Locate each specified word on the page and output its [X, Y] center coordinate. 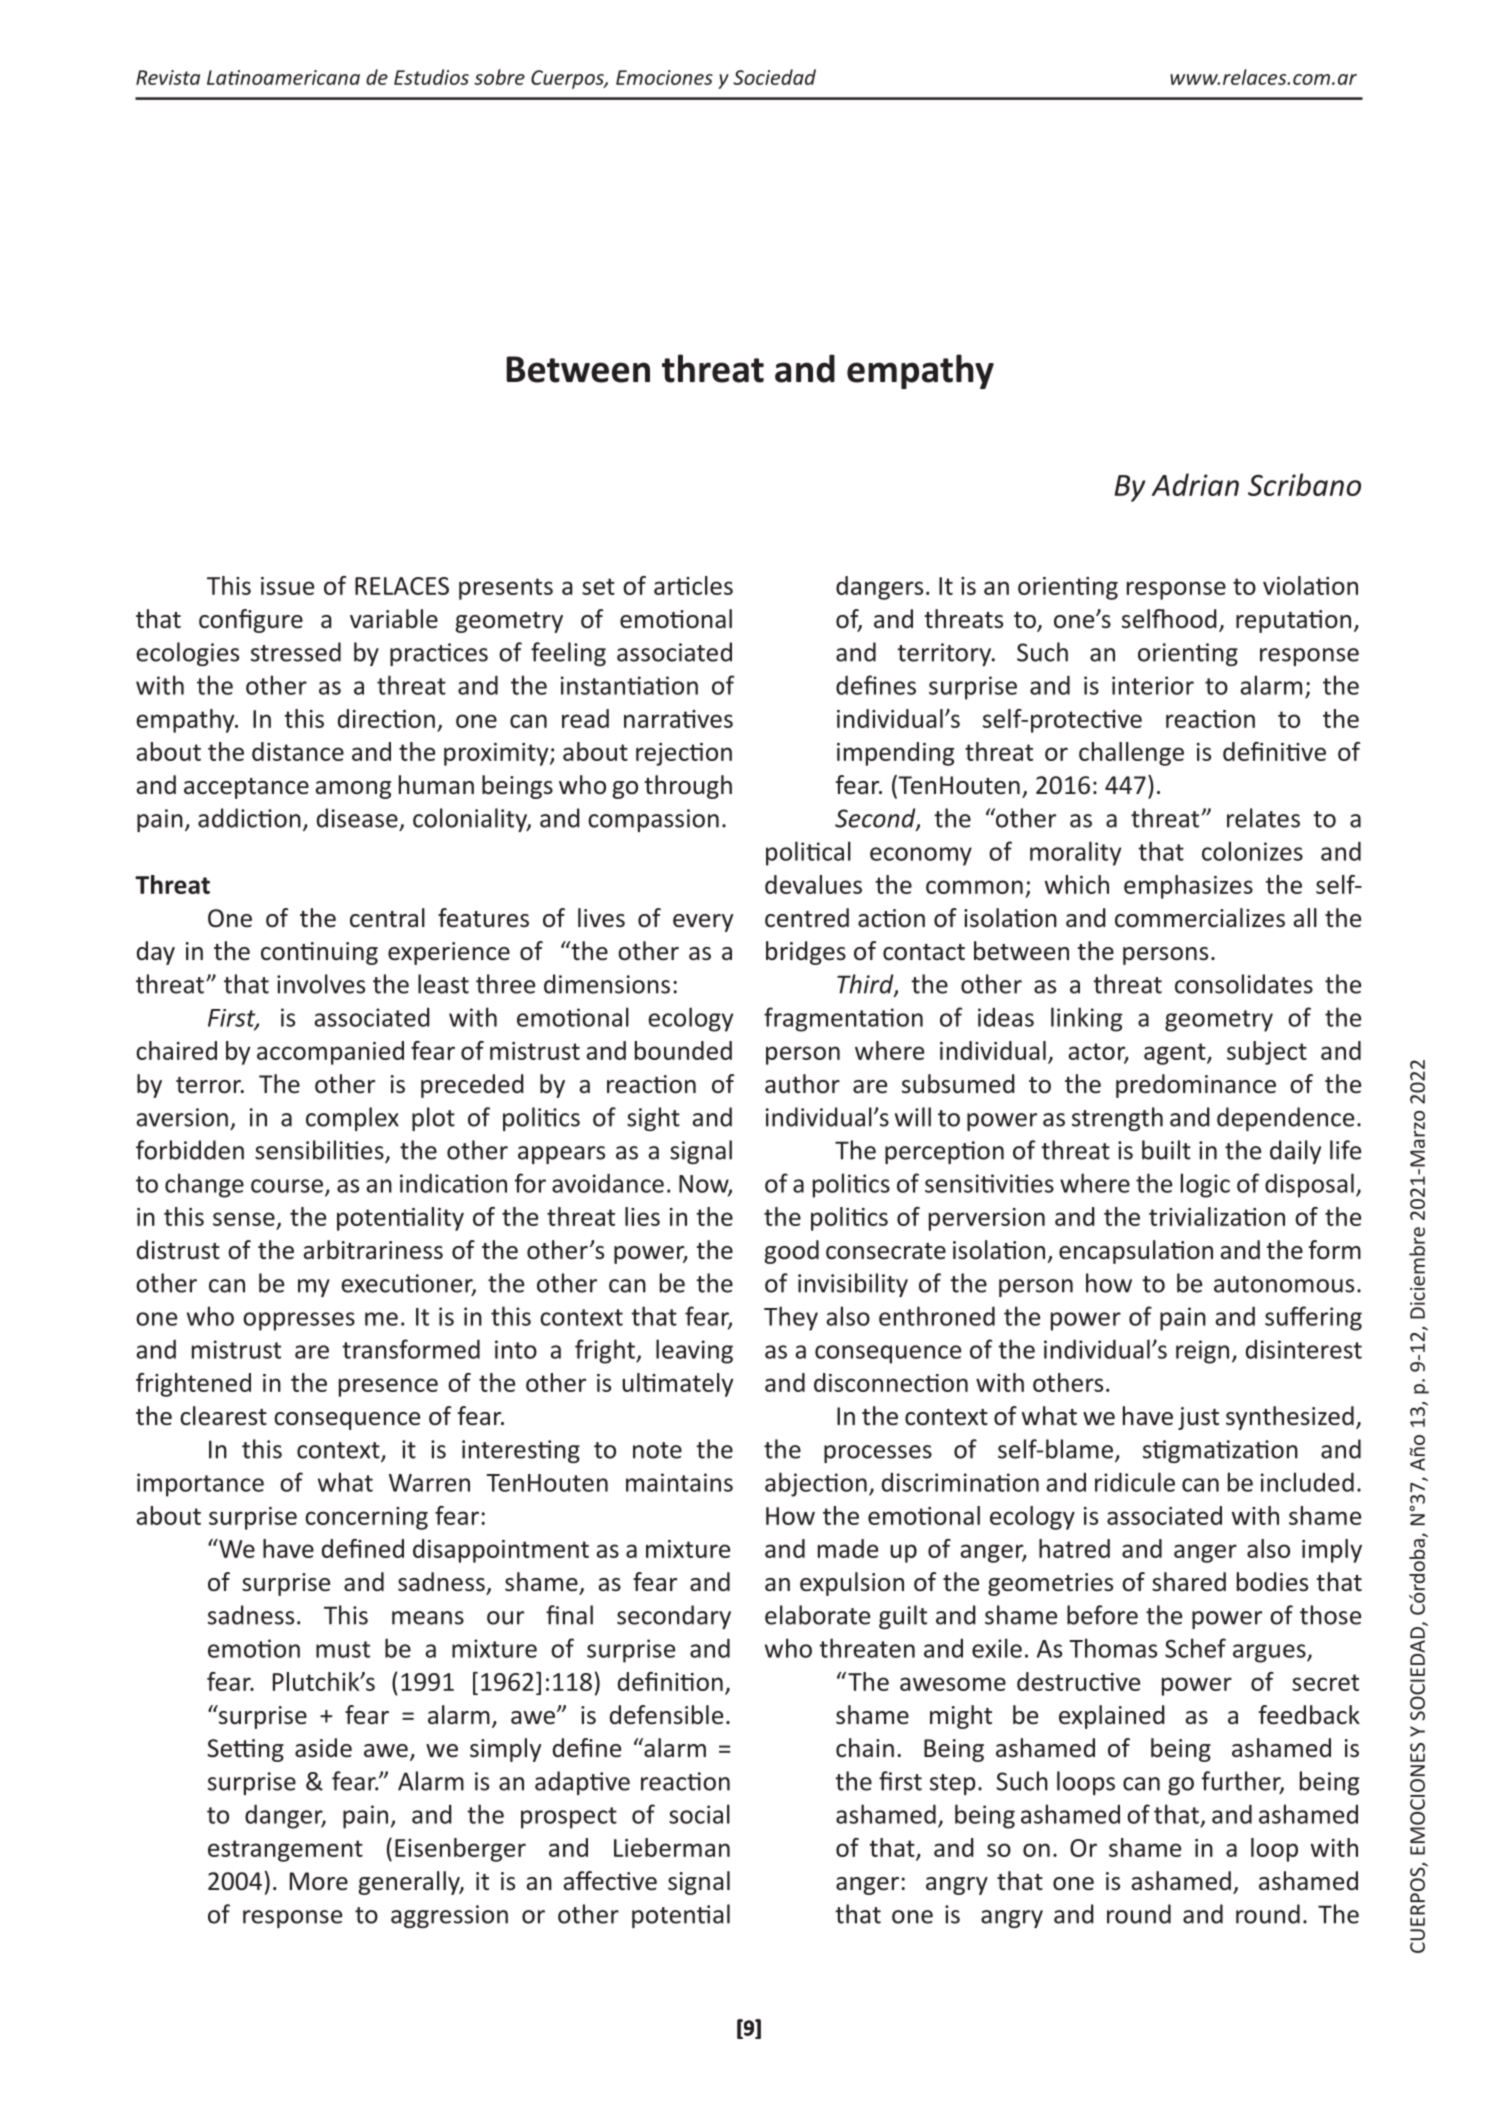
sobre [499, 77]
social [699, 1814]
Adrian [1195, 484]
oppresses [299, 1321]
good [791, 1252]
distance [298, 751]
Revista [168, 77]
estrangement [285, 1851]
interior [1153, 685]
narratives [678, 719]
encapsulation [1136, 1252]
